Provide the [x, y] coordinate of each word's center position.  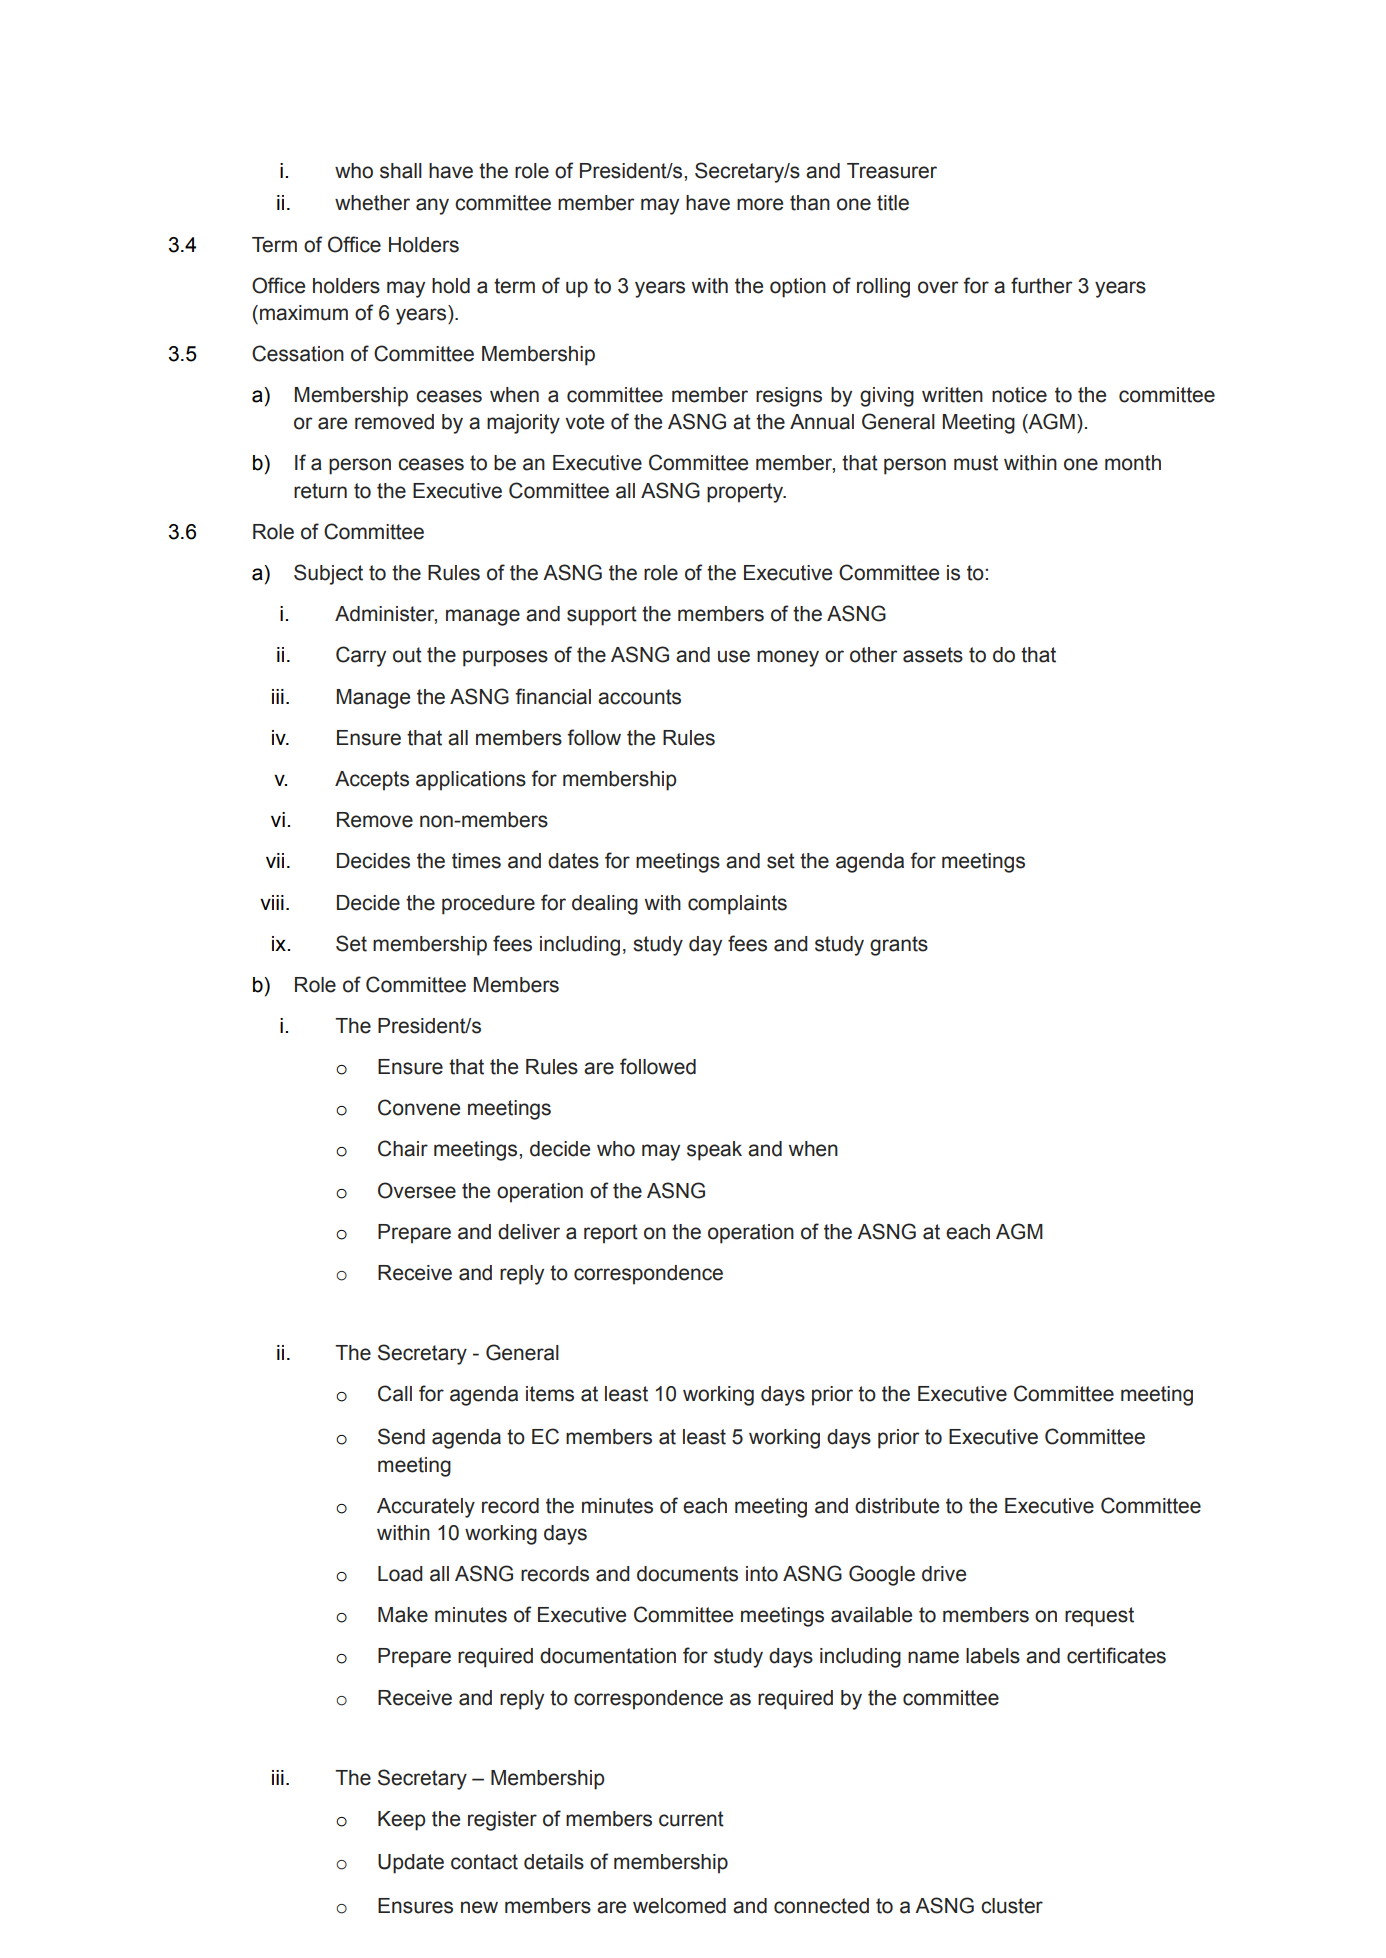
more [760, 204]
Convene [419, 1107]
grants [899, 946]
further [1041, 285]
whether [372, 203]
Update [411, 1864]
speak [714, 1151]
